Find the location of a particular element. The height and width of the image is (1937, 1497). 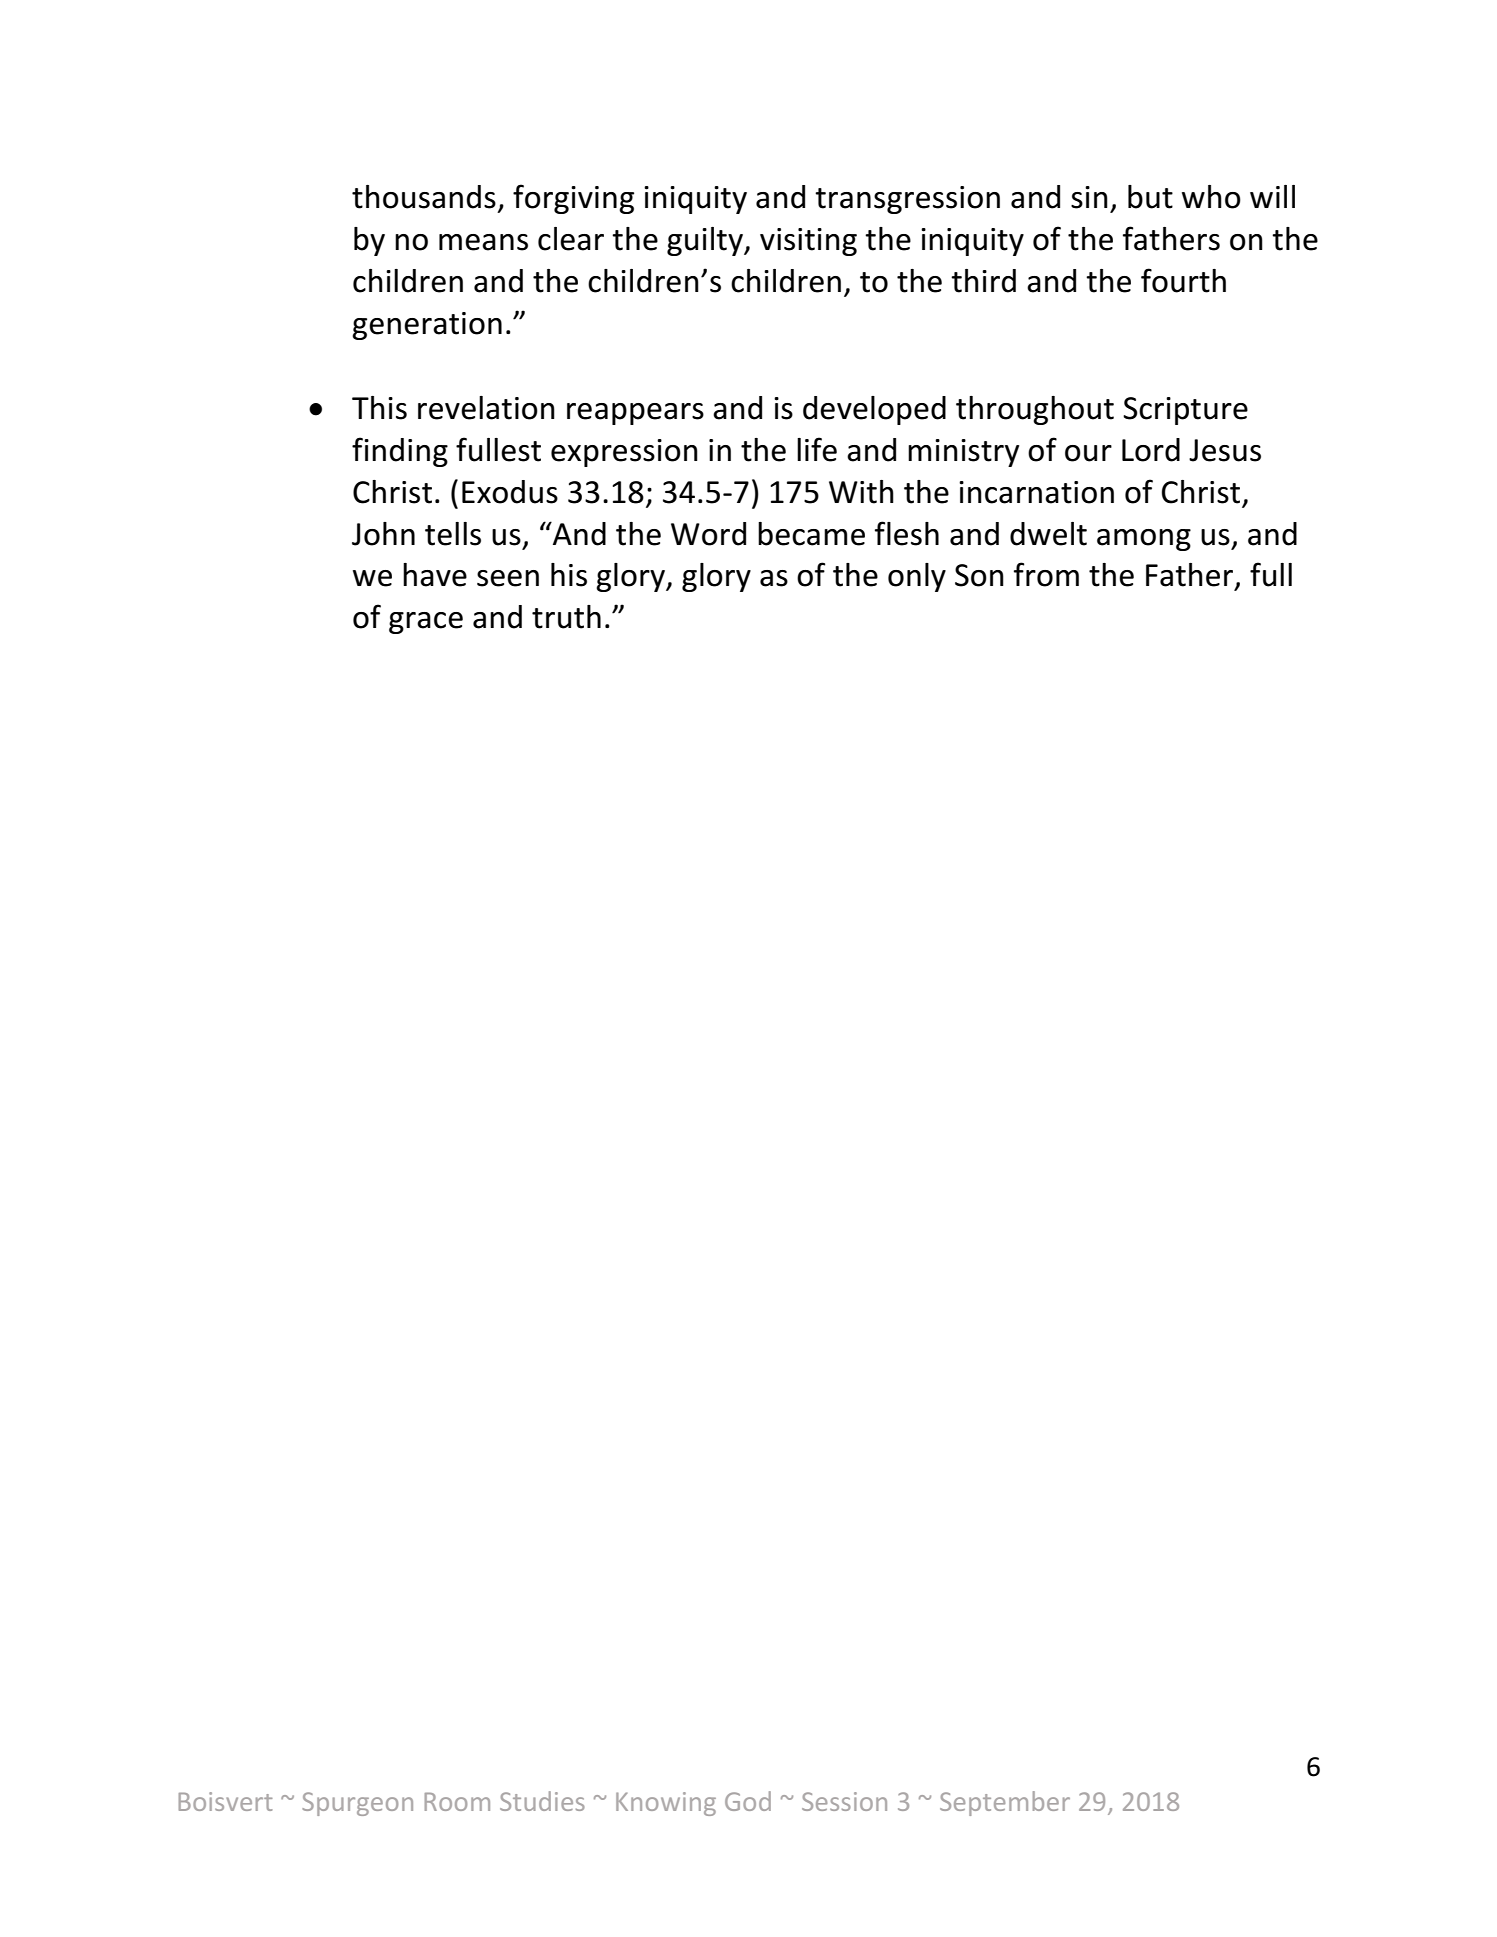

became is located at coordinates (811, 534).
